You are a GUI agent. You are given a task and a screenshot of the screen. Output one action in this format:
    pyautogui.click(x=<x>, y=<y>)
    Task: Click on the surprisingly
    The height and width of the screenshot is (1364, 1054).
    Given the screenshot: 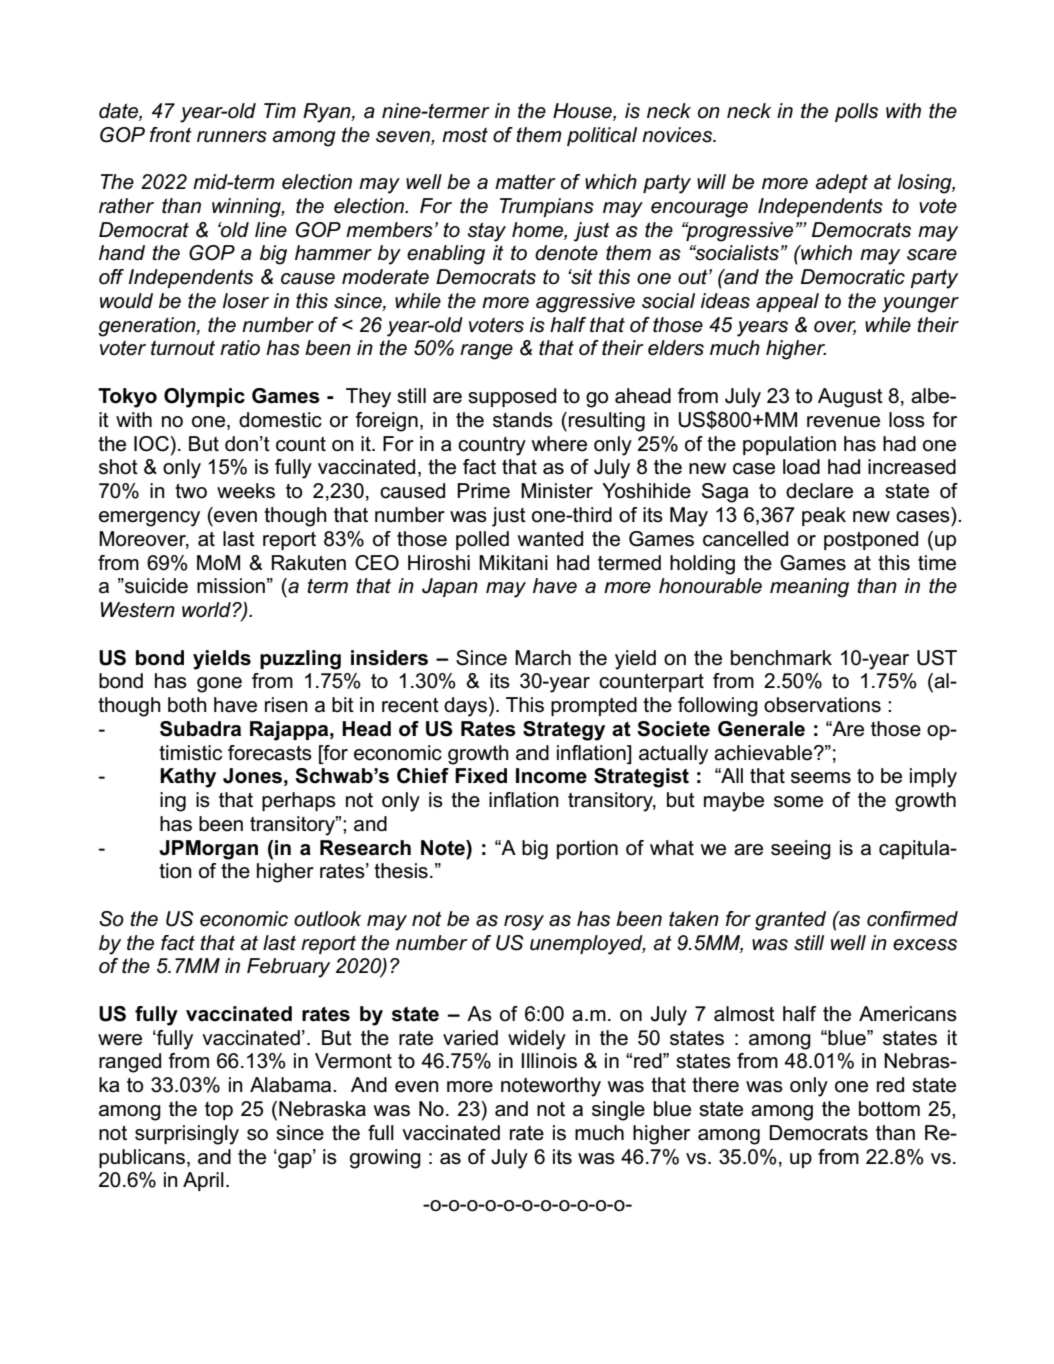 What is the action you would take?
    pyautogui.click(x=187, y=1135)
